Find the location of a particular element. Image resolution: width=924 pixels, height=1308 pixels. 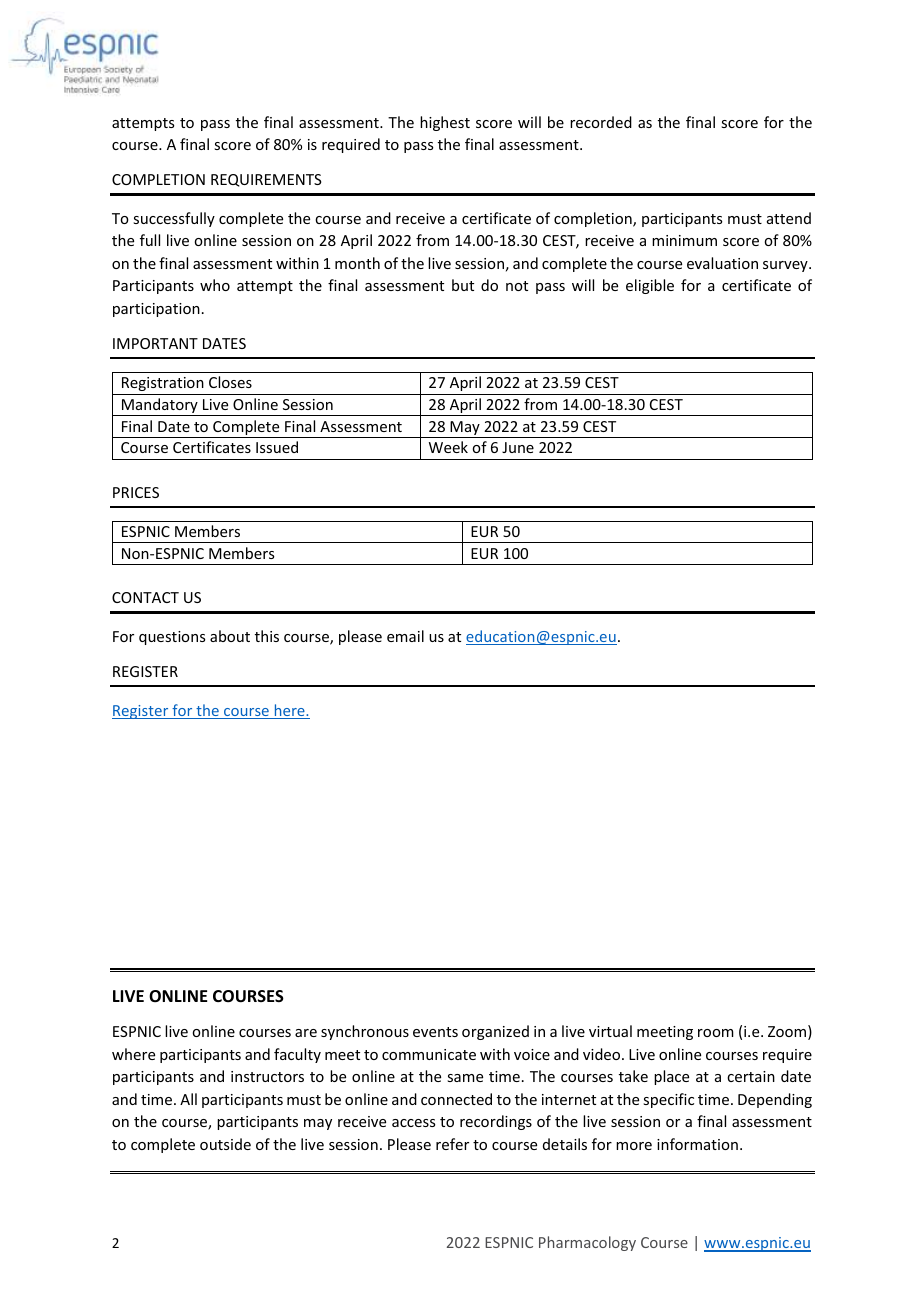

email is located at coordinates (405, 636).
